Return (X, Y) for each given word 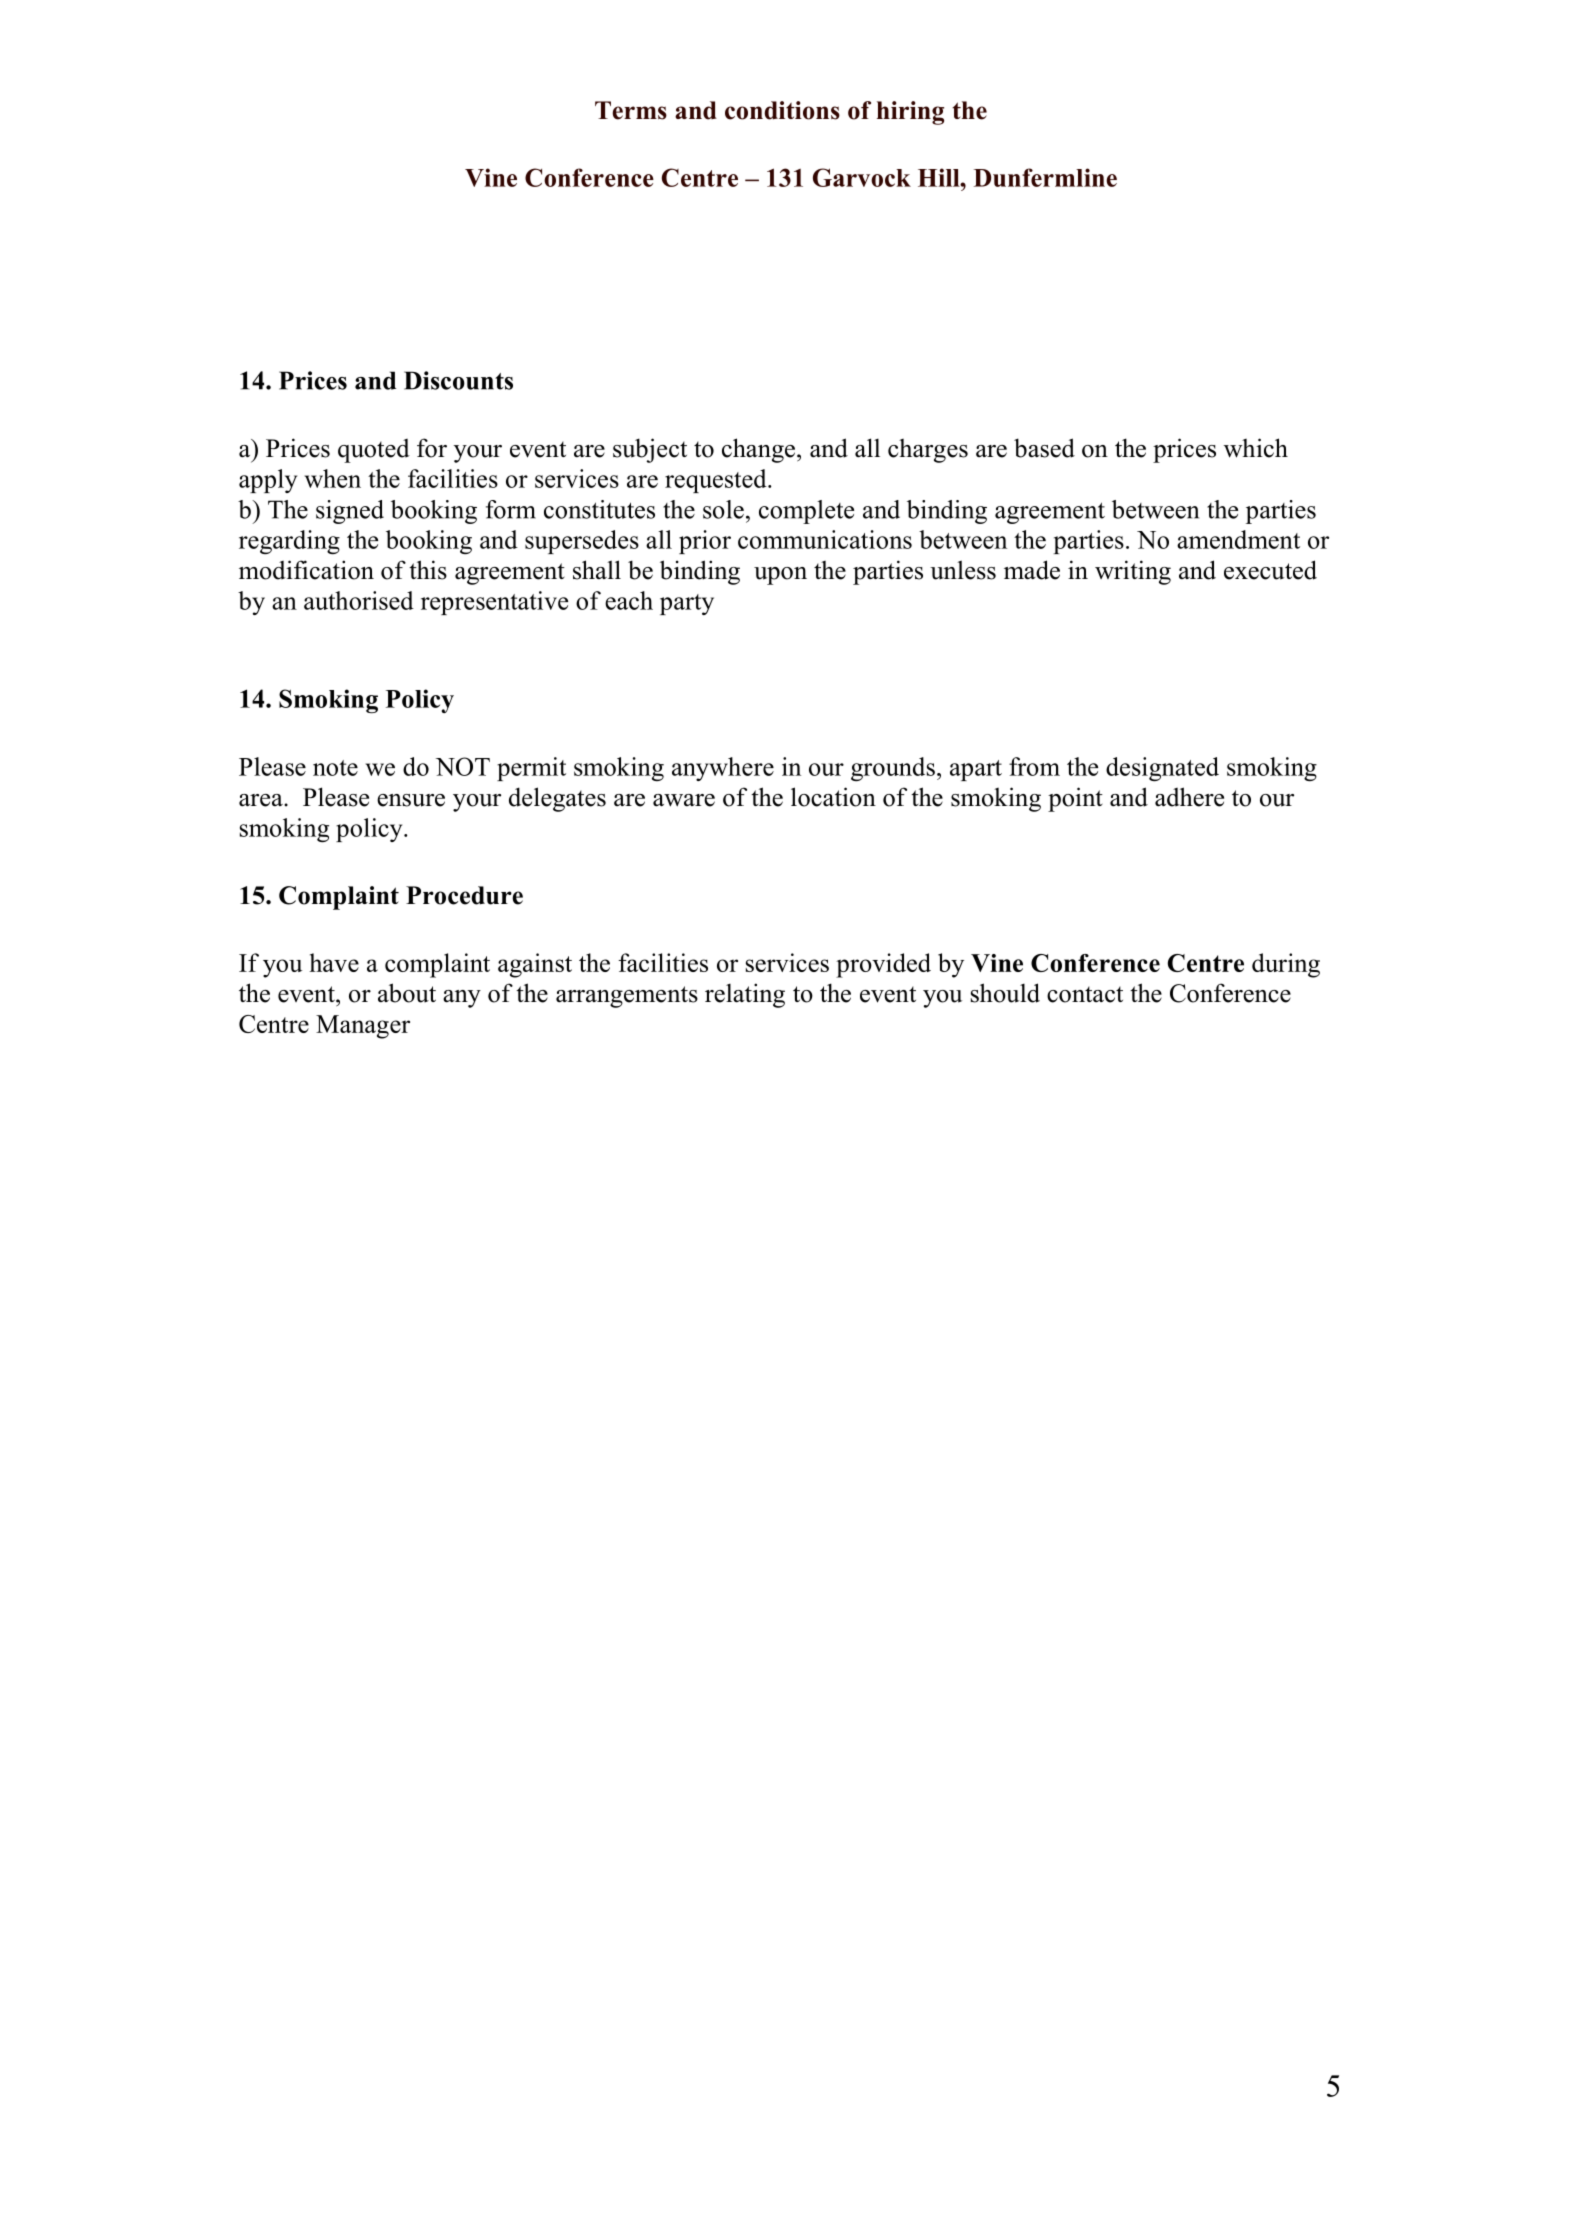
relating (745, 995)
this (428, 570)
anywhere (723, 769)
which (1256, 448)
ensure (411, 800)
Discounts (458, 380)
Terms (631, 110)
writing (1133, 572)
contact (1085, 994)
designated (1162, 769)
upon (780, 576)
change (760, 450)
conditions (782, 110)
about (407, 993)
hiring (910, 113)
